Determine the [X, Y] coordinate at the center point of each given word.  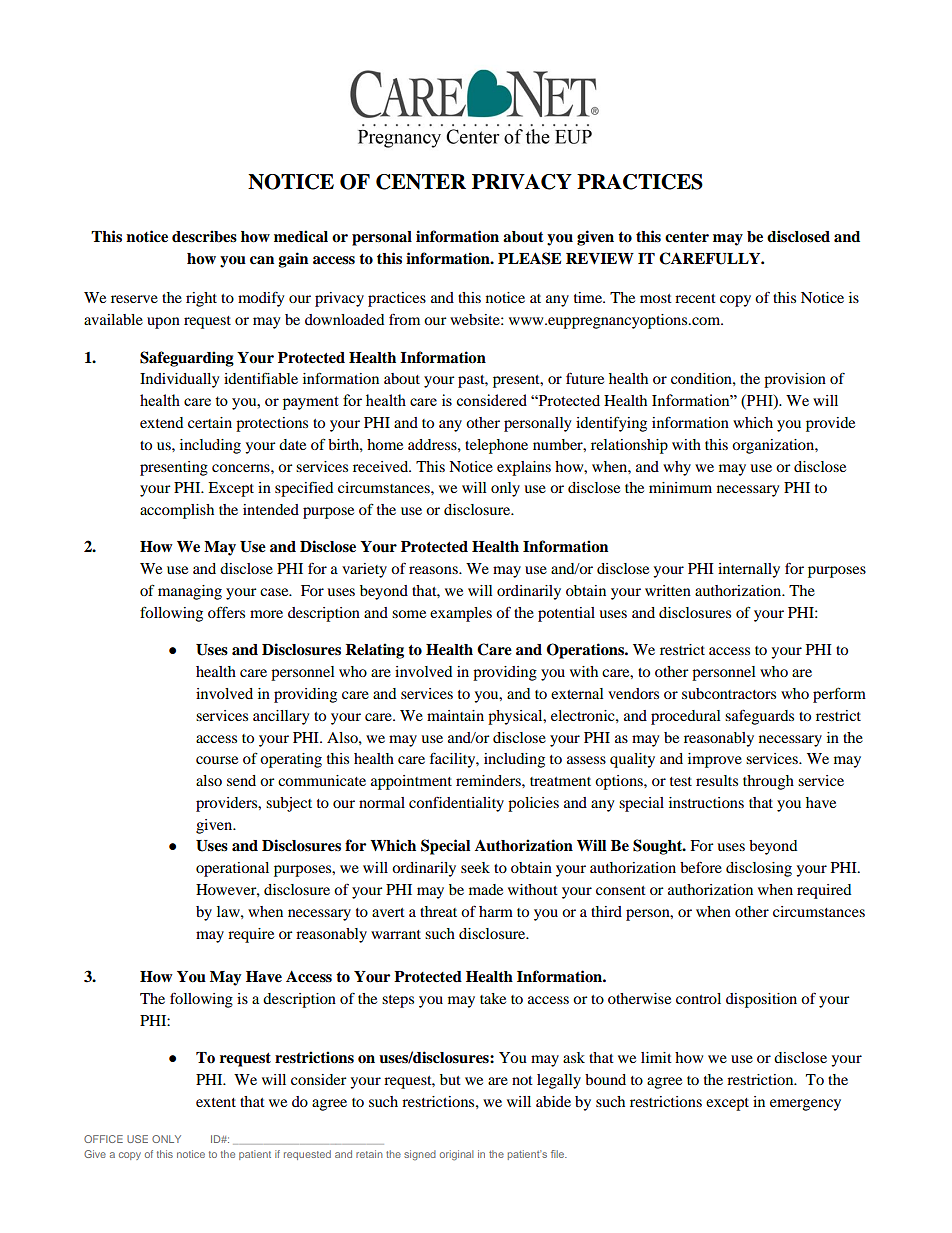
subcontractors [729, 693]
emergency [805, 1105]
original [456, 1155]
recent [695, 298]
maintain [455, 715]
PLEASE [529, 258]
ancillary [281, 717]
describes [204, 236]
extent [216, 1102]
